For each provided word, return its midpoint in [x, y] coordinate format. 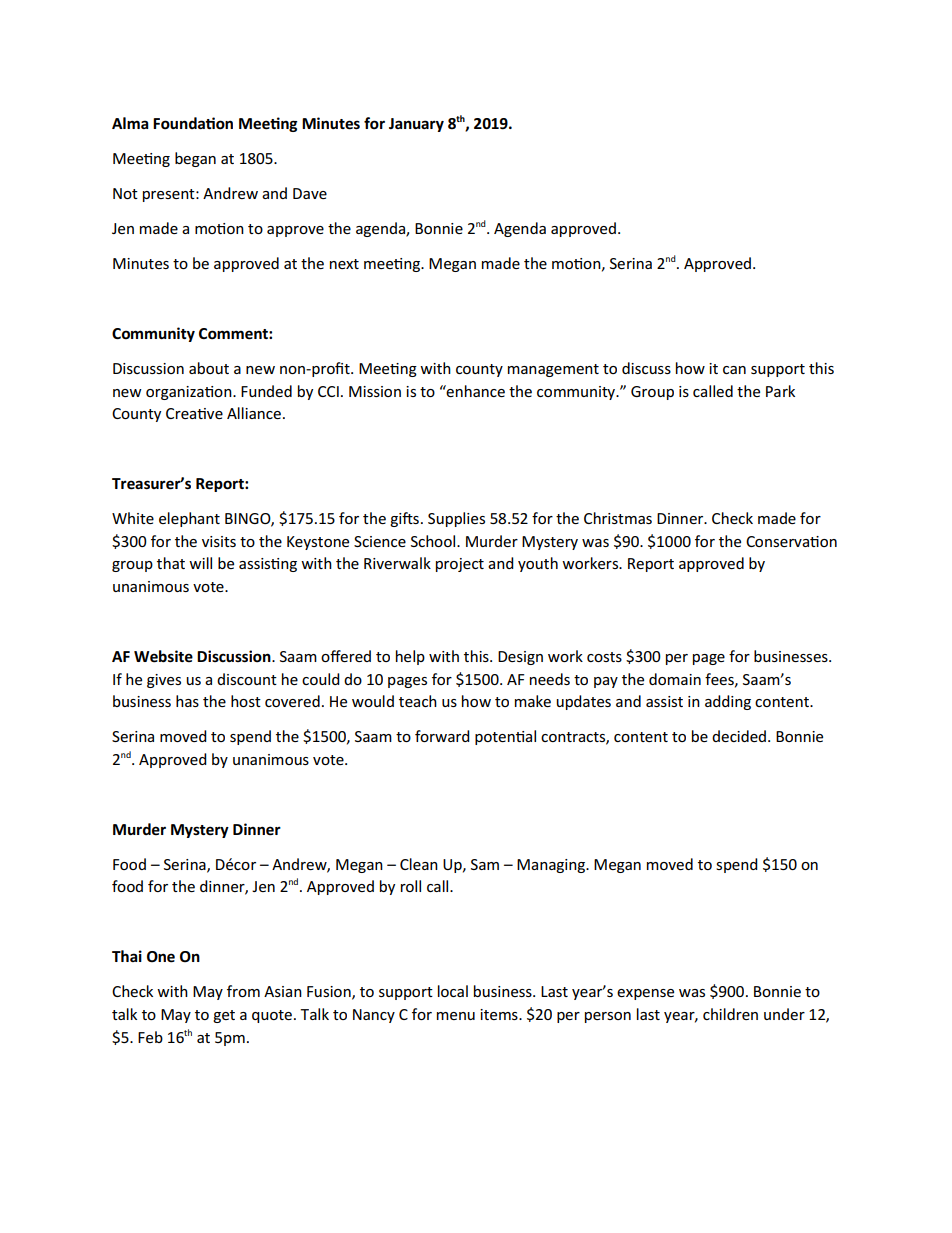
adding [728, 702]
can [734, 370]
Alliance [254, 413]
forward [442, 736]
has [187, 701]
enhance [475, 391]
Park [780, 391]
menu [456, 1016]
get [224, 1016]
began [195, 159]
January [416, 125]
